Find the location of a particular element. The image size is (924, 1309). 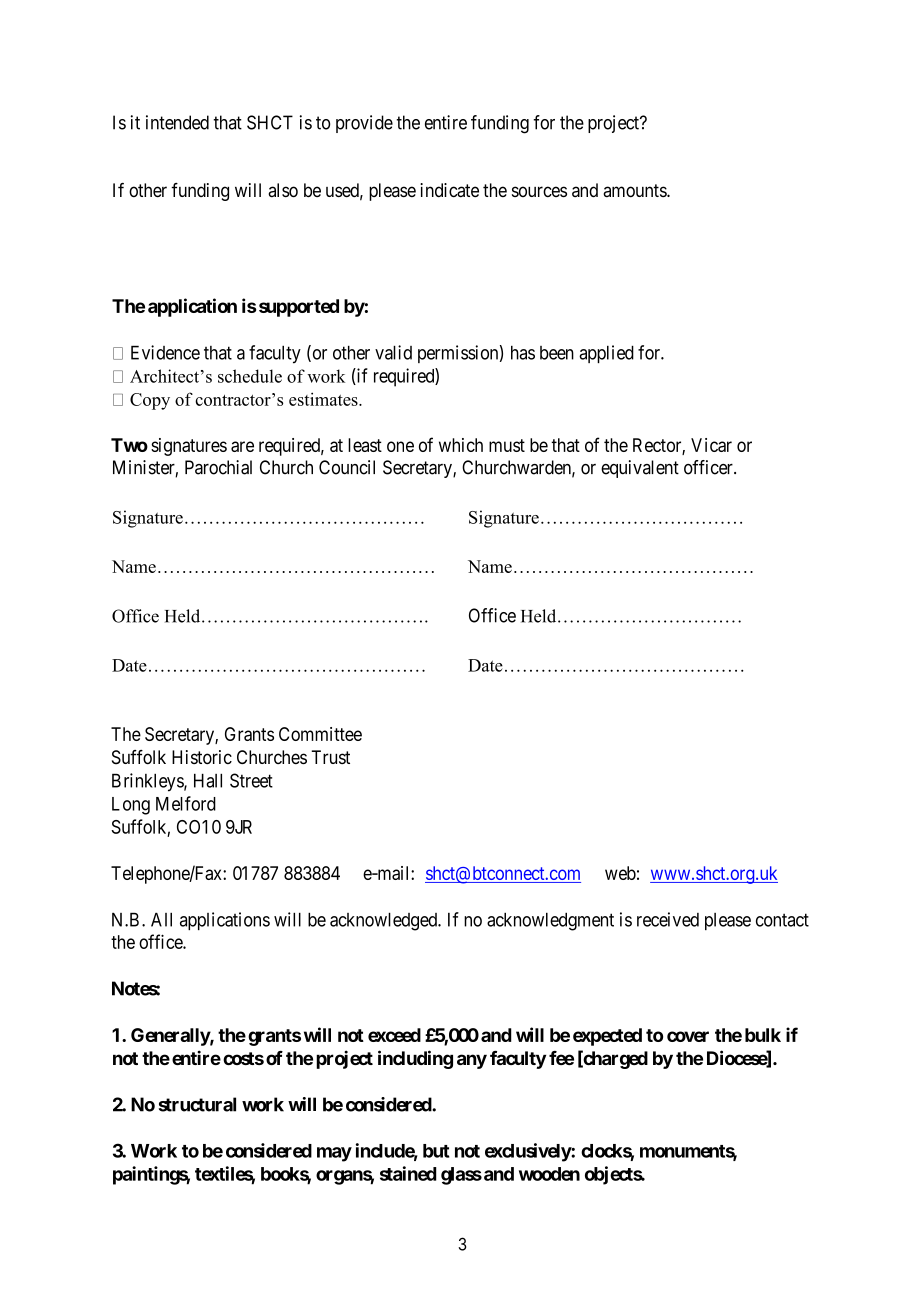

Committee is located at coordinates (320, 734).
